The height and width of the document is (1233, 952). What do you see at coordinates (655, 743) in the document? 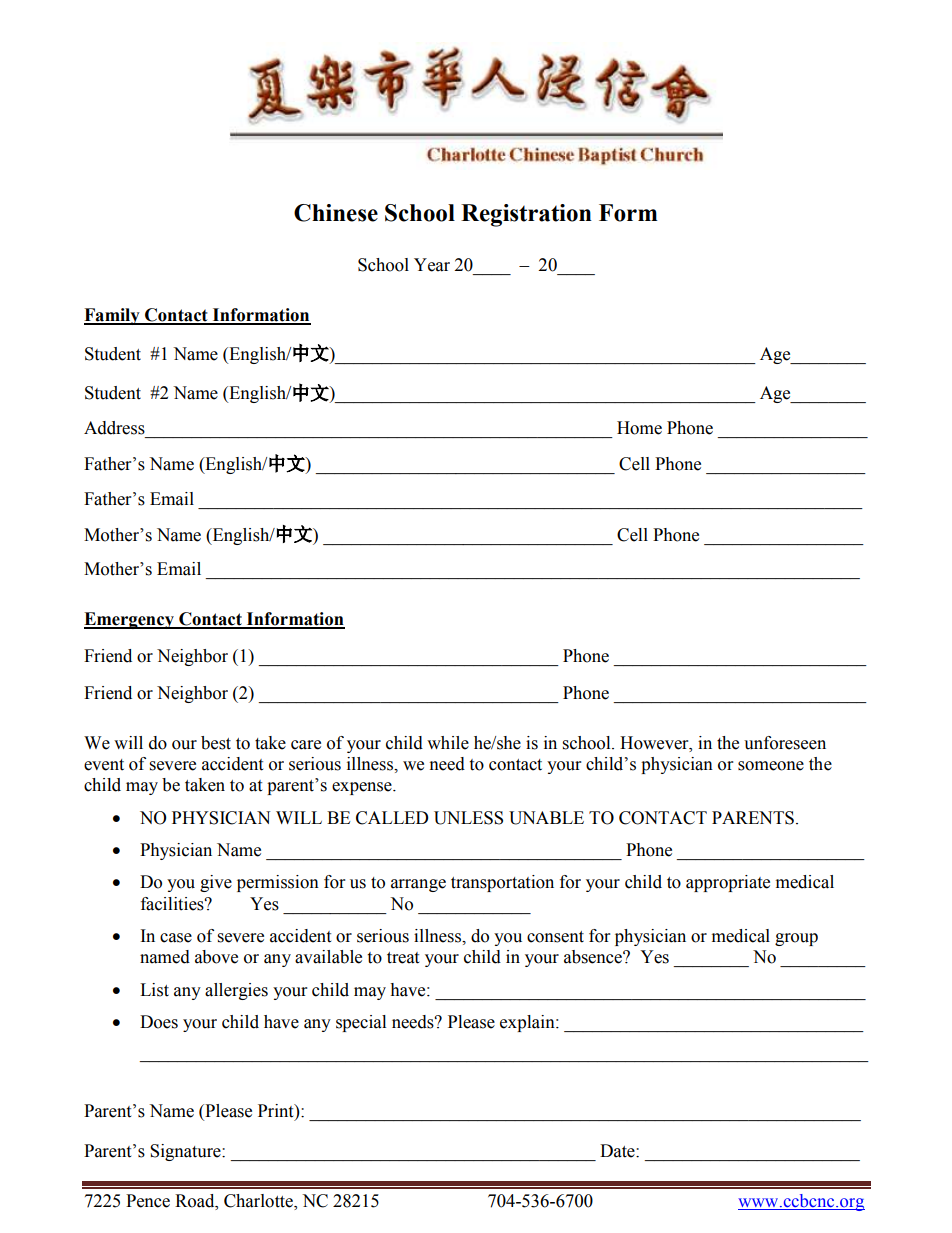
I see `However` at bounding box center [655, 743].
